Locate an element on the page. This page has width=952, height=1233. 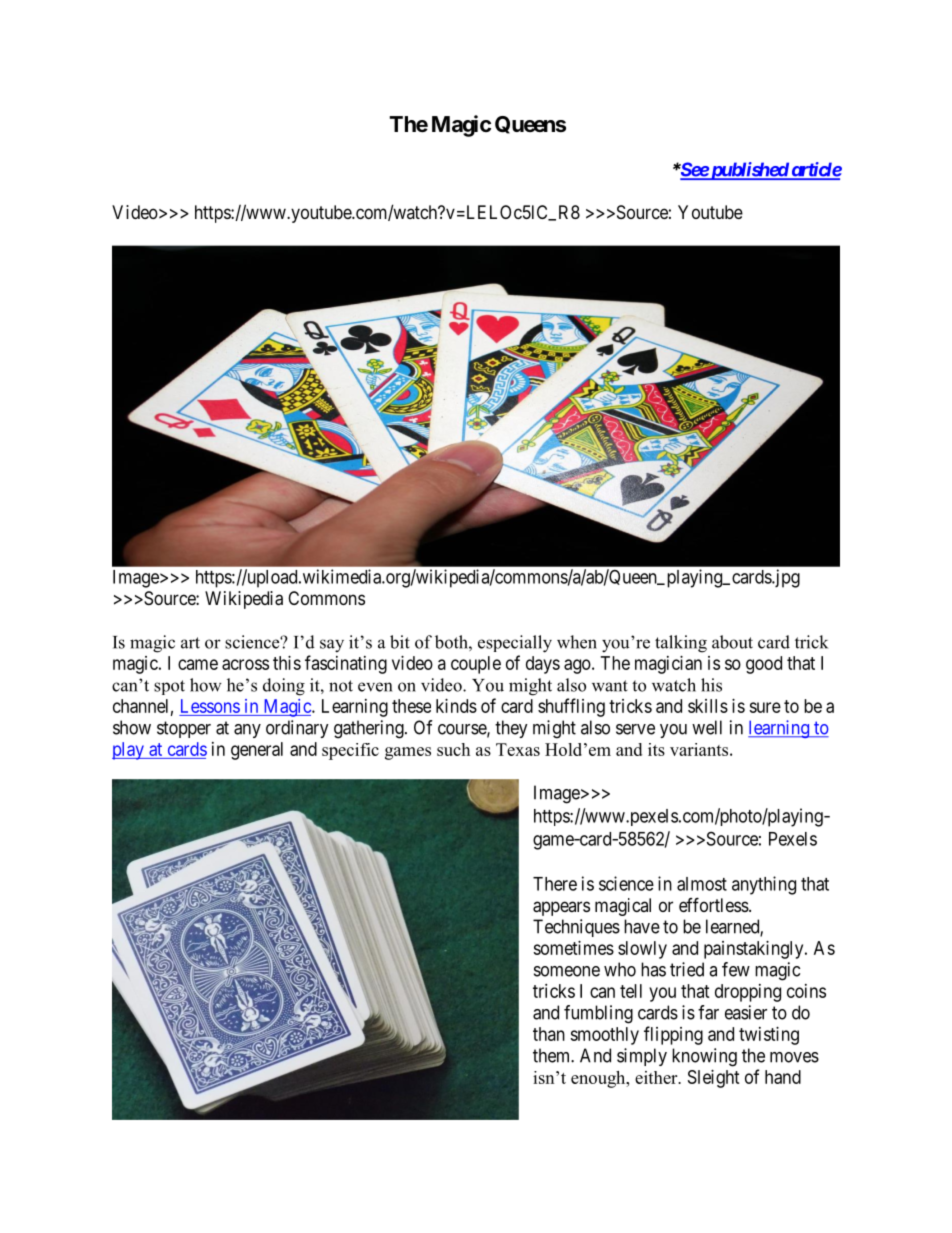
sometimes is located at coordinates (573, 948).
